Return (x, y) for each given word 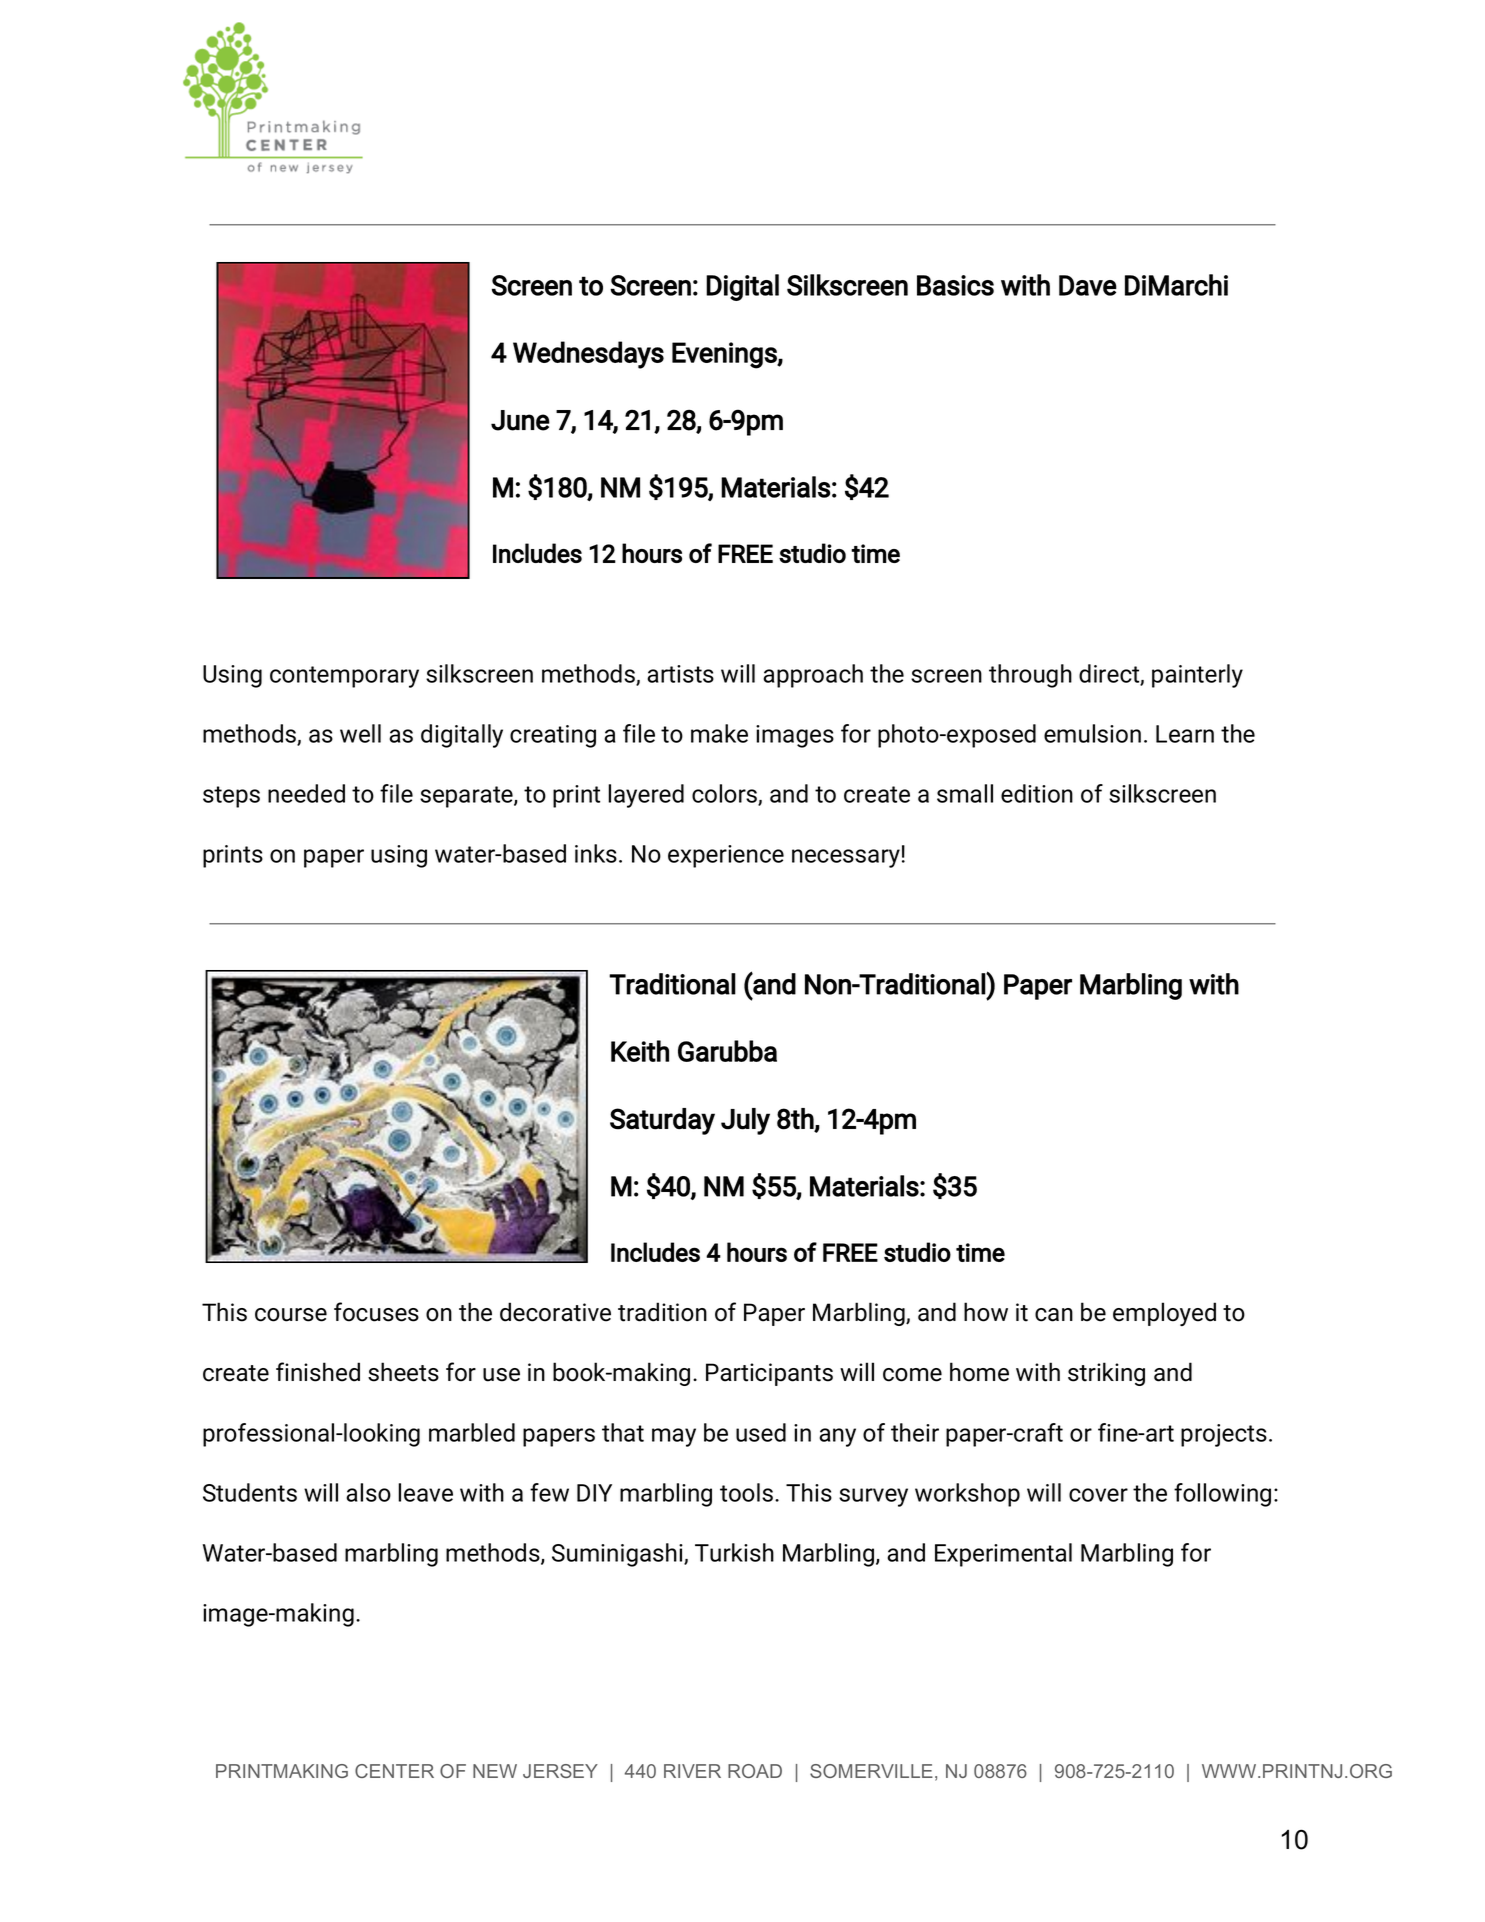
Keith (640, 1051)
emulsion (1092, 733)
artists (680, 674)
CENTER (394, 1771)
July (745, 1121)
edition (1037, 793)
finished (318, 1372)
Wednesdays (588, 355)
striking (1106, 1374)
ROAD (755, 1771)
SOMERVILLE (871, 1771)
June (520, 420)
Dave (1088, 285)
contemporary (344, 677)
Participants (769, 1374)
